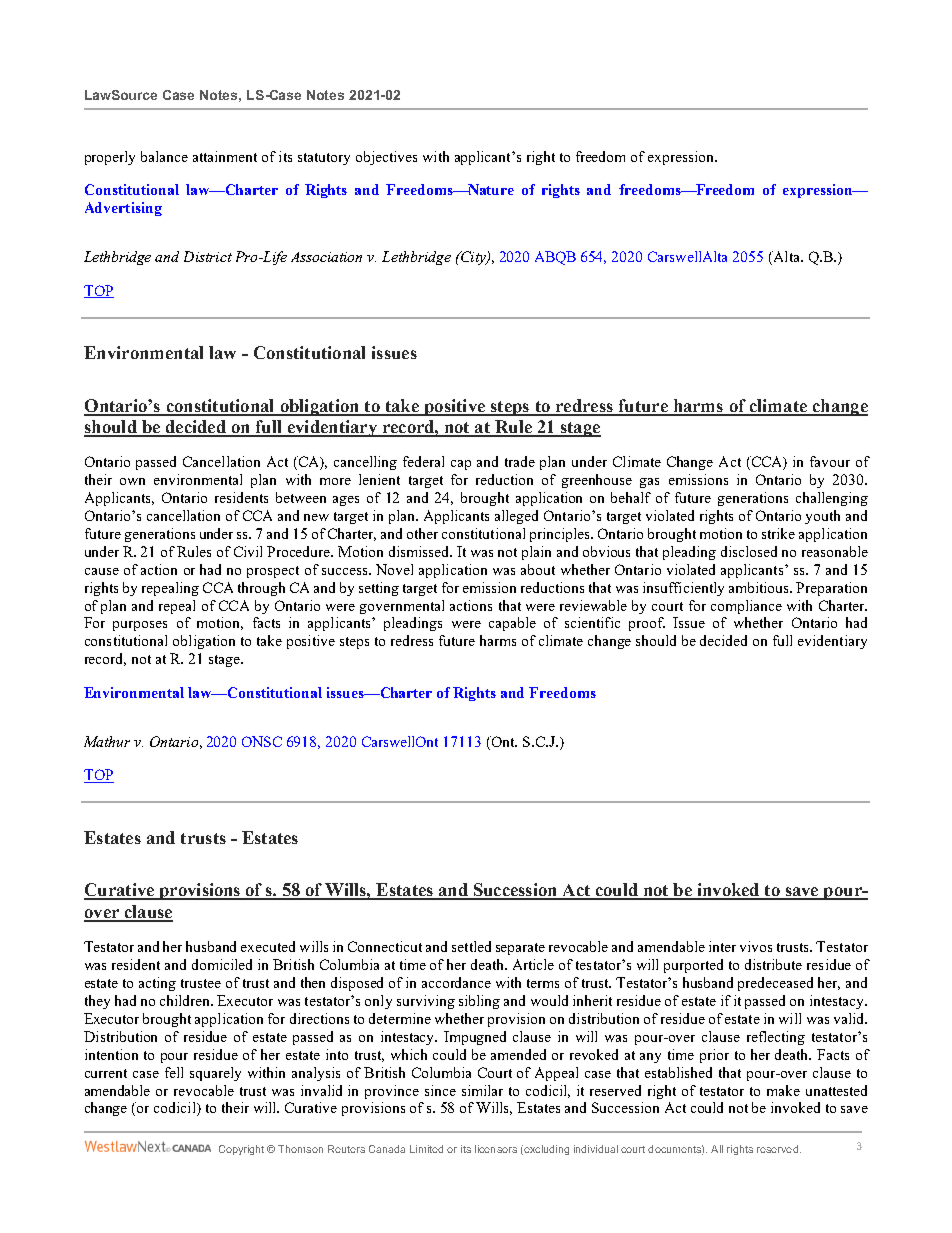 The width and height of the screenshot is (952, 1233). What do you see at coordinates (516, 517) in the screenshot?
I see `alleged` at bounding box center [516, 517].
